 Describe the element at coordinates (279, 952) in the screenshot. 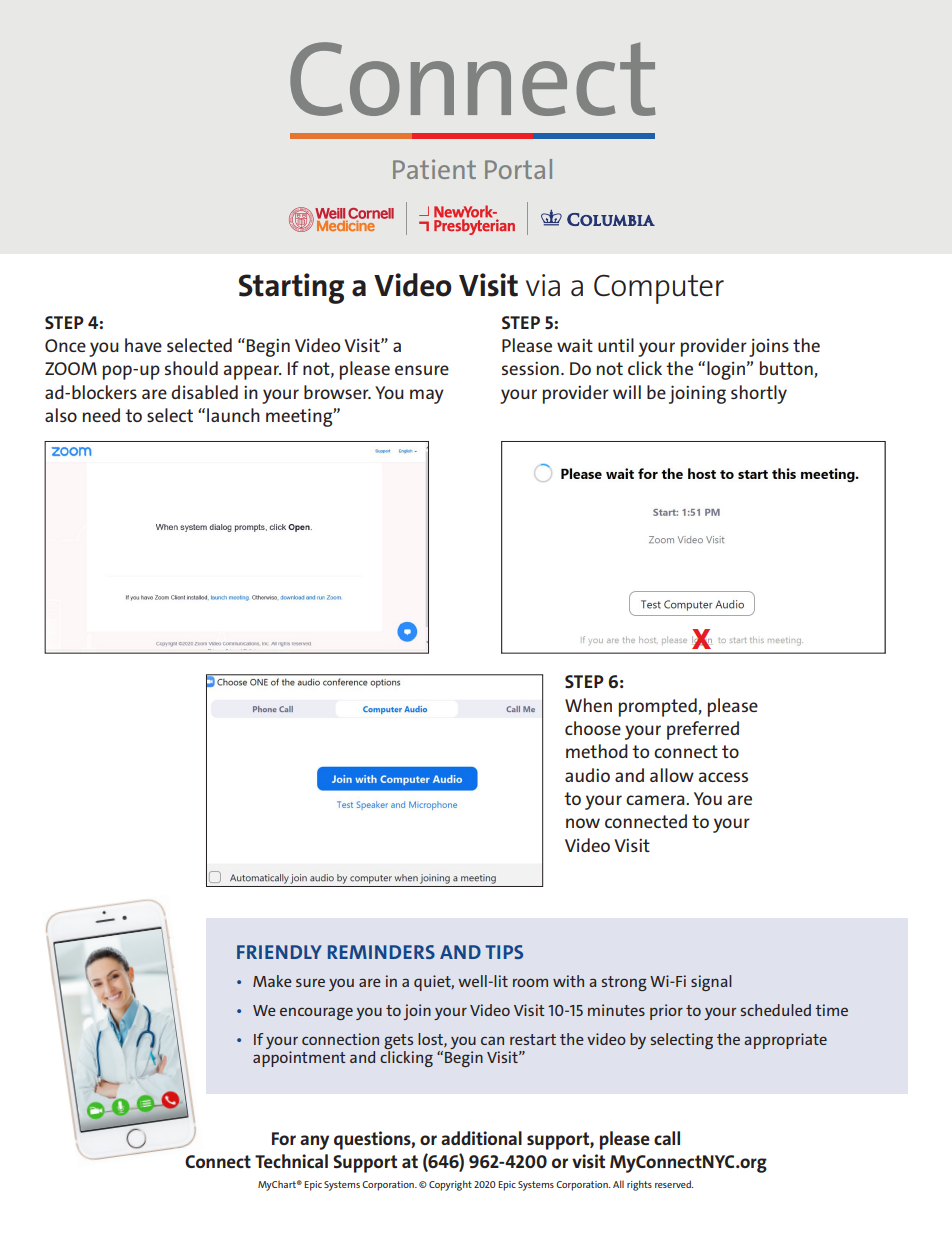

I see `FRIENDLY` at that location.
